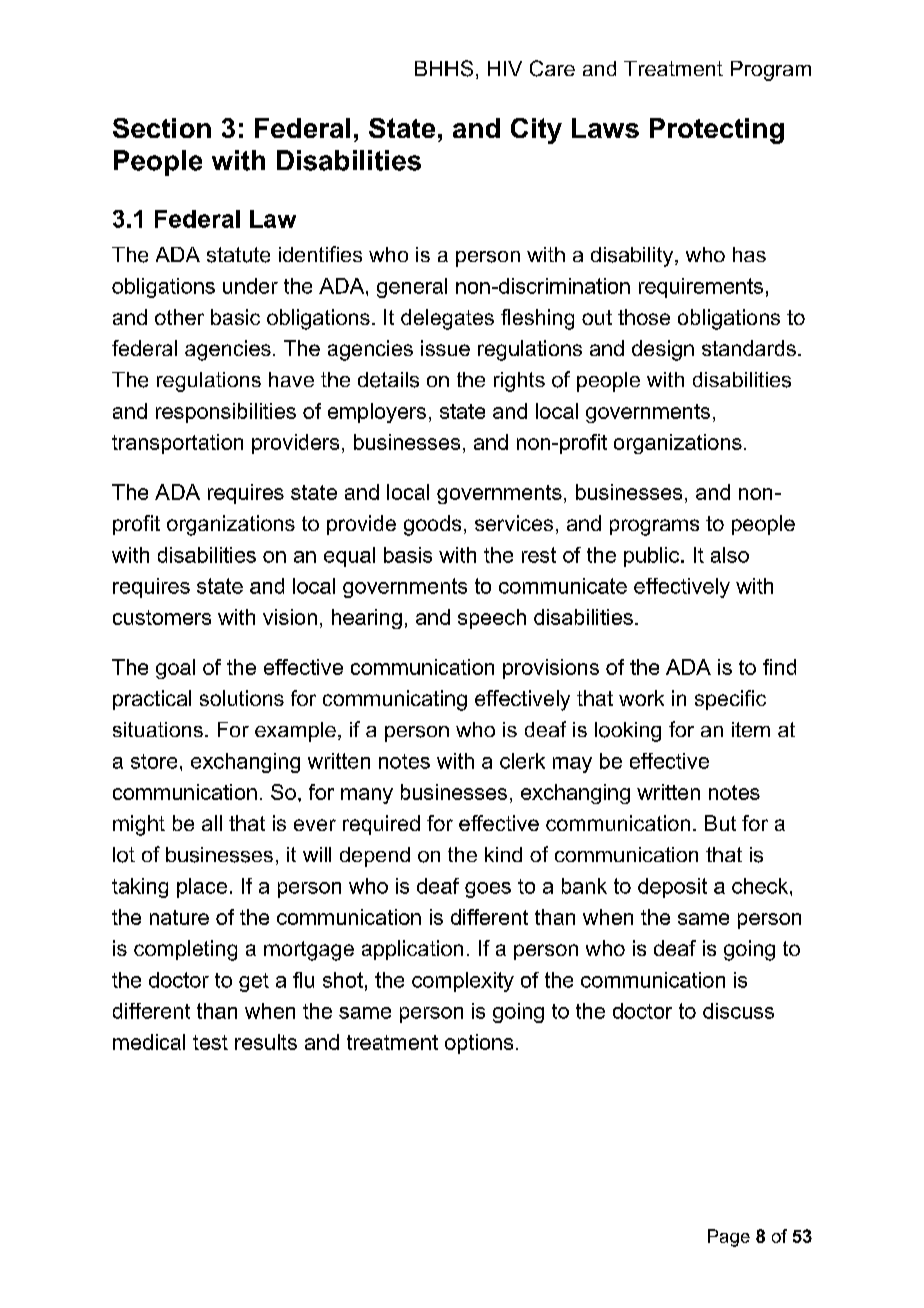  I want to click on kind, so click(503, 854).
